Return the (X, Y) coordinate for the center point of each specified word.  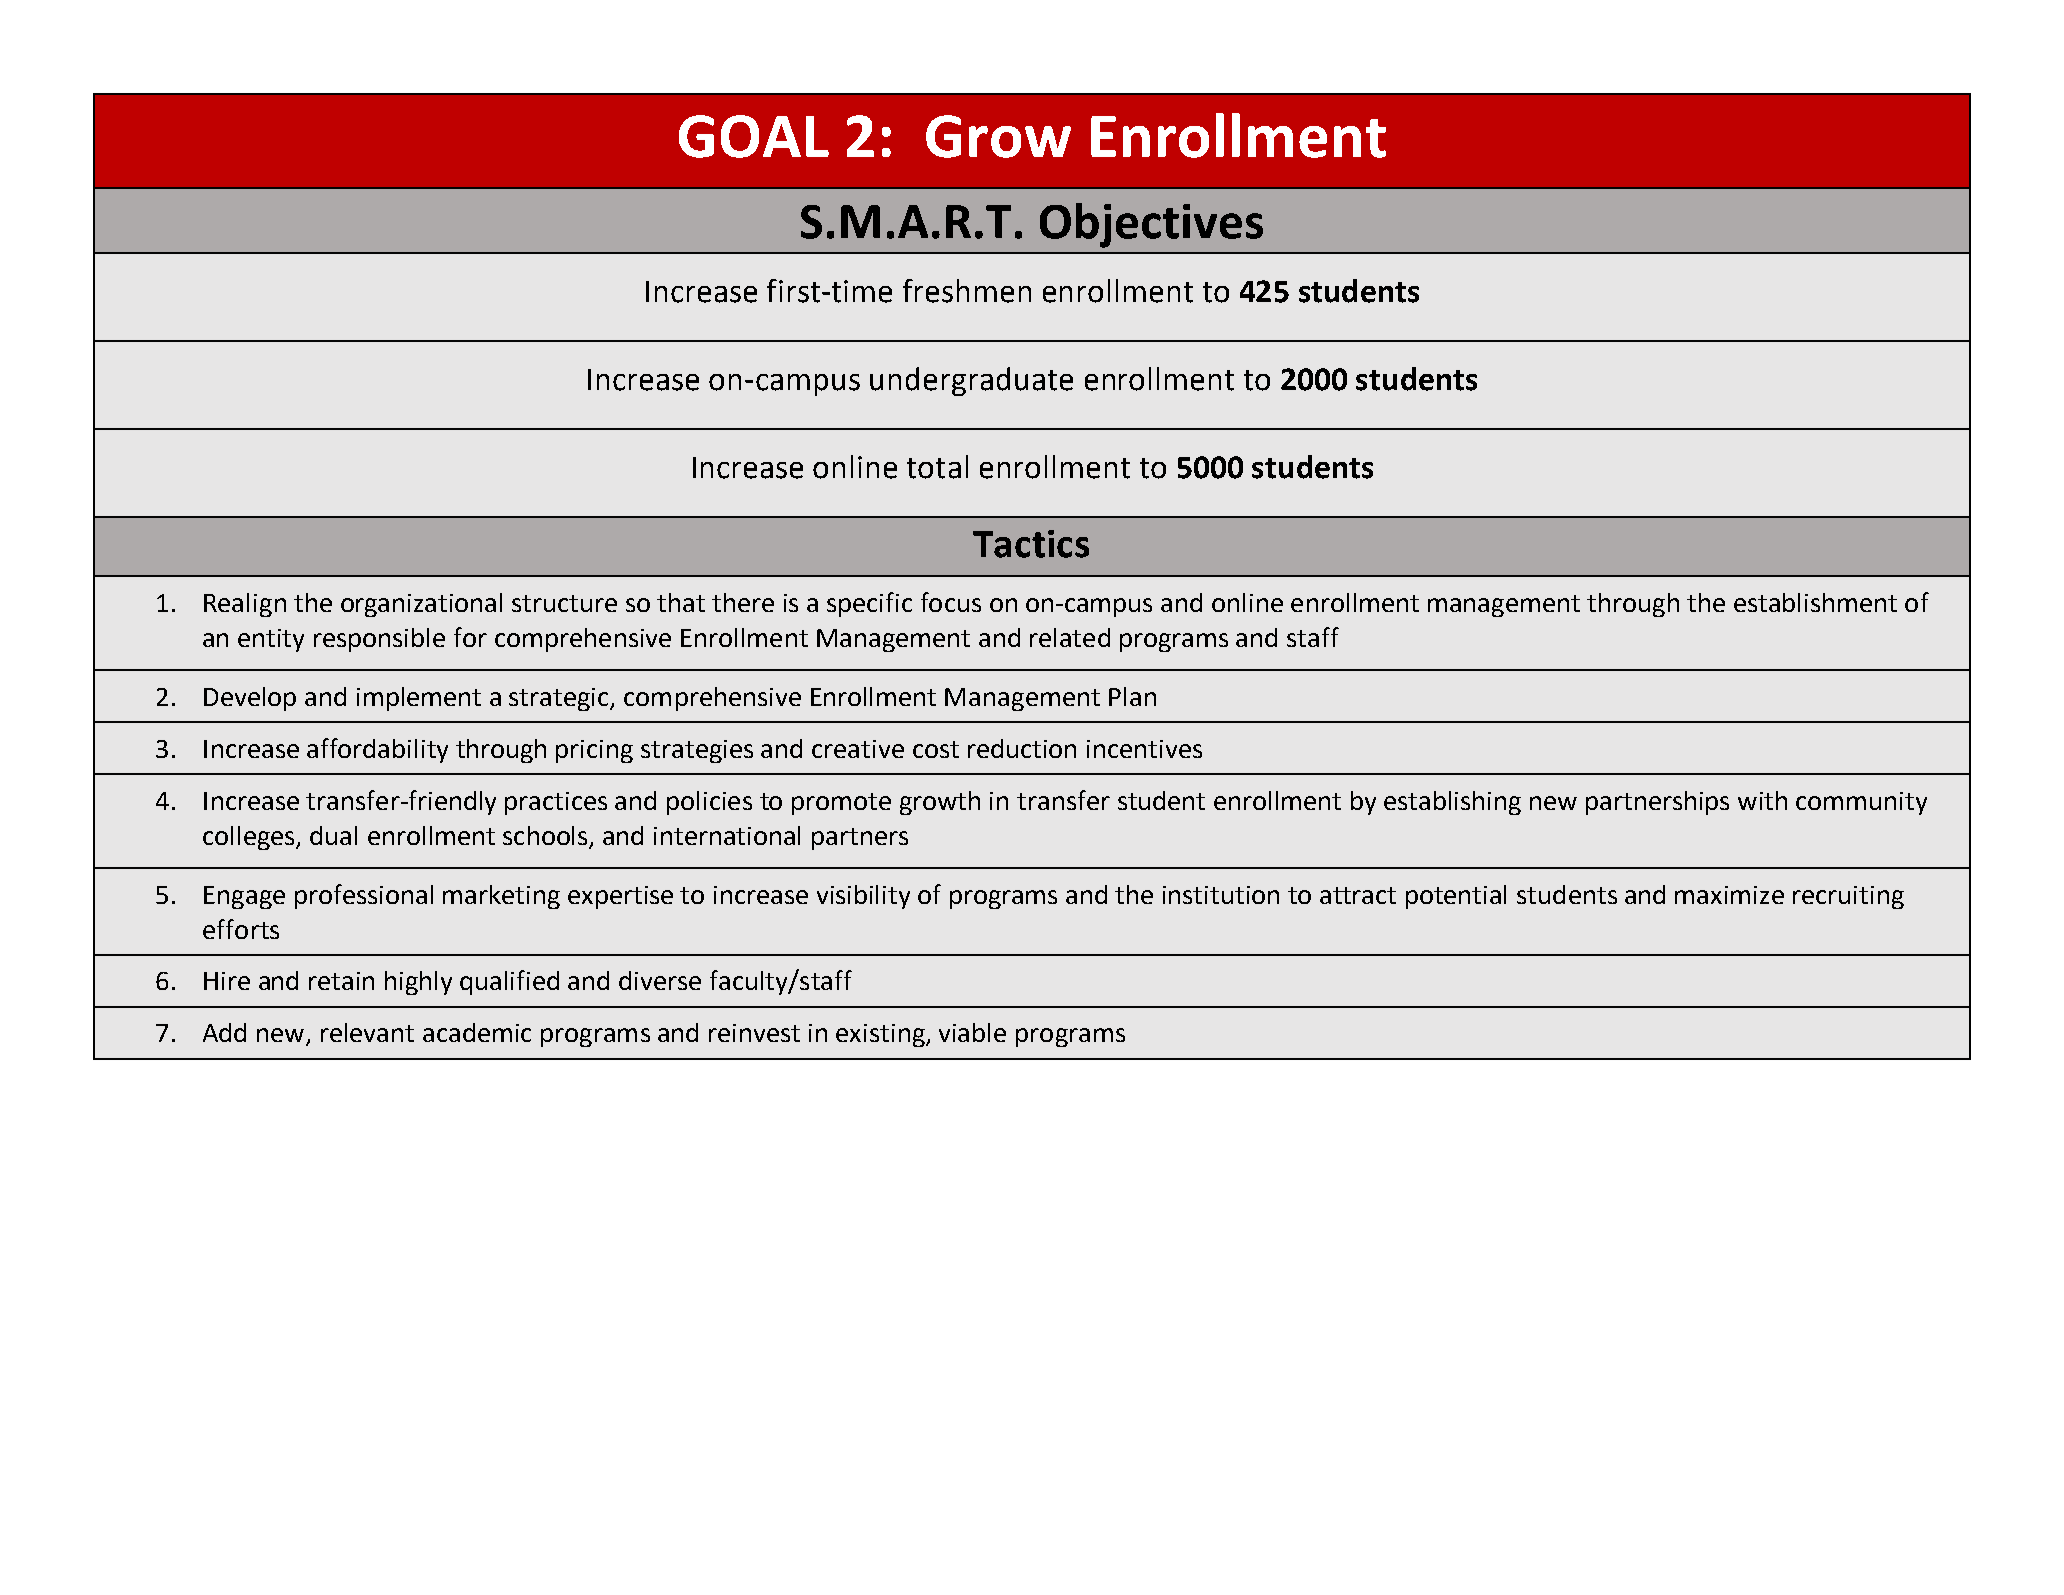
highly (418, 983)
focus (951, 602)
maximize (1729, 895)
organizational (421, 605)
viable (972, 1032)
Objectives (1151, 225)
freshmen (967, 291)
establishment (1815, 602)
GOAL (754, 136)
